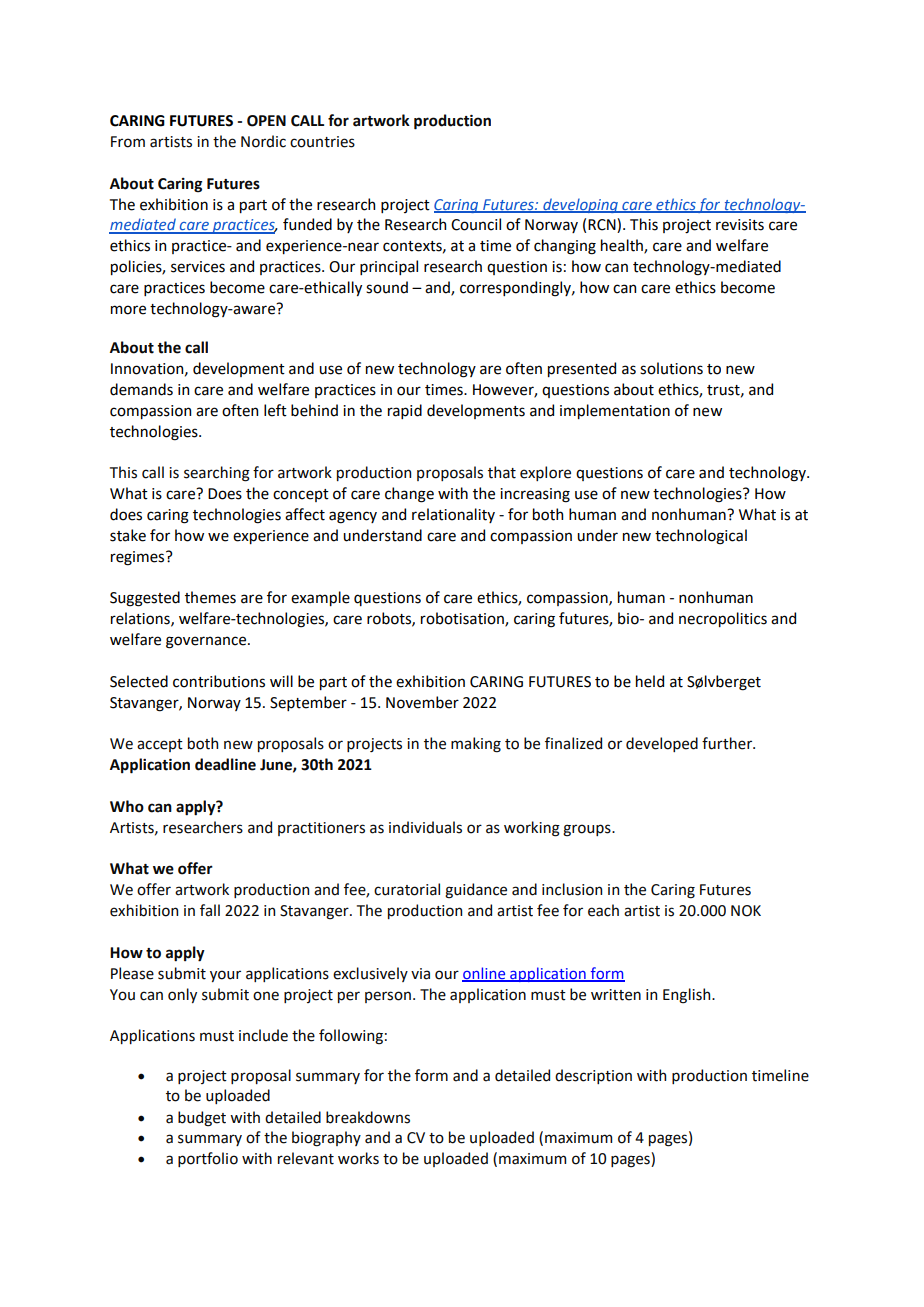 The width and height of the screenshot is (924, 1307). Describe the element at coordinates (225, 764) in the screenshot. I see `deadline` at that location.
